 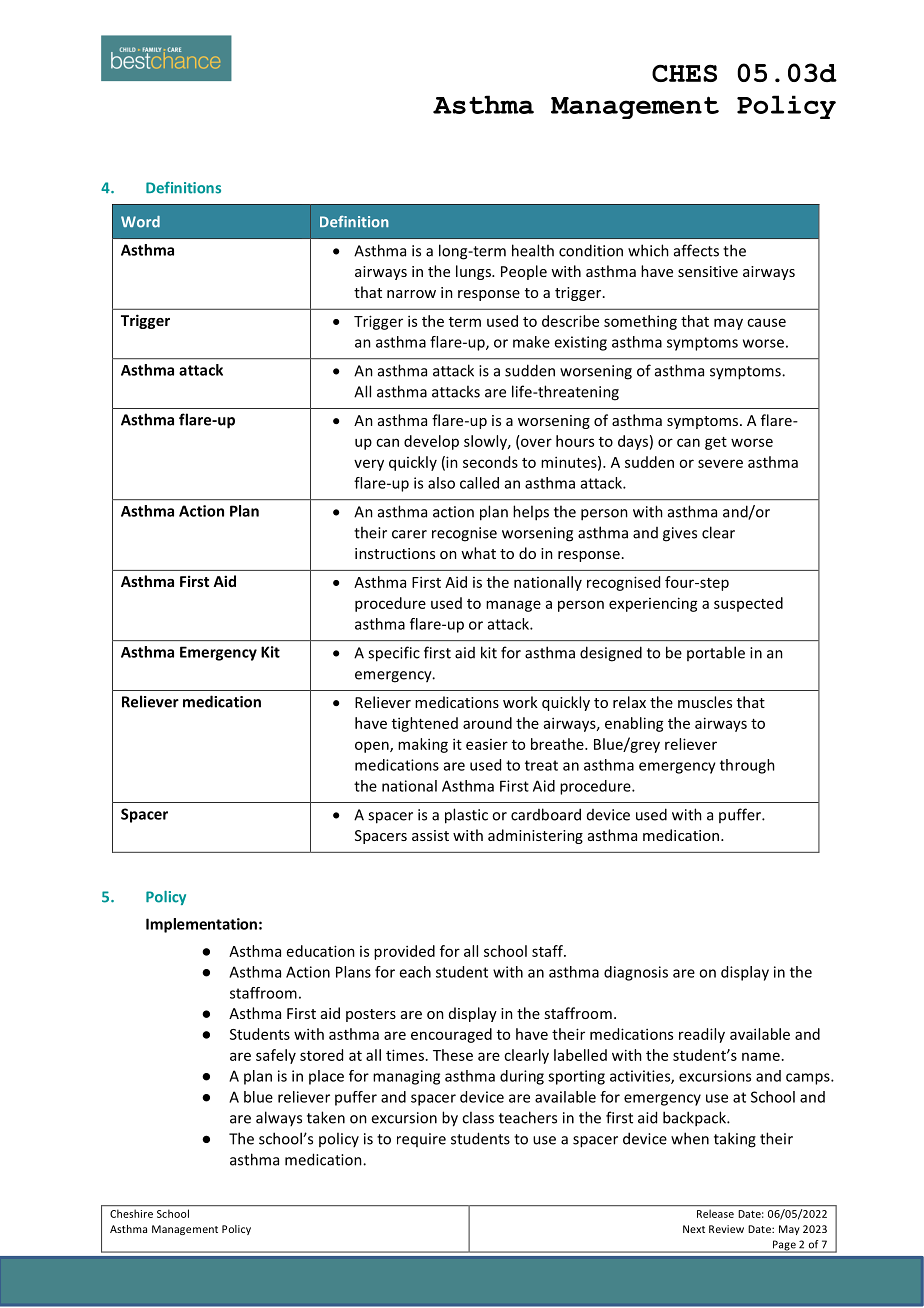 What do you see at coordinates (716, 443) in the screenshot?
I see `get` at bounding box center [716, 443].
